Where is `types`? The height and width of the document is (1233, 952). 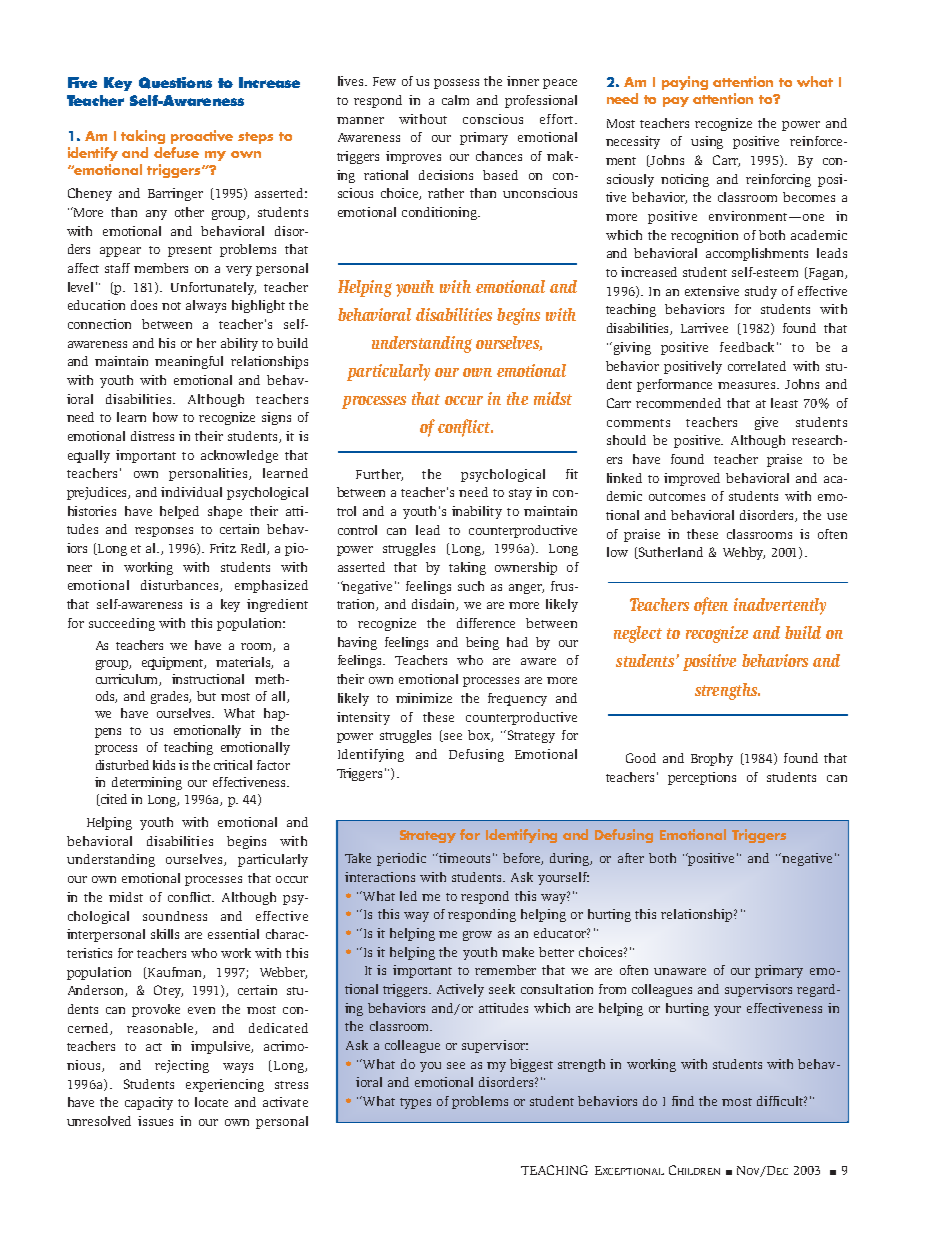
types is located at coordinates (415, 1103).
